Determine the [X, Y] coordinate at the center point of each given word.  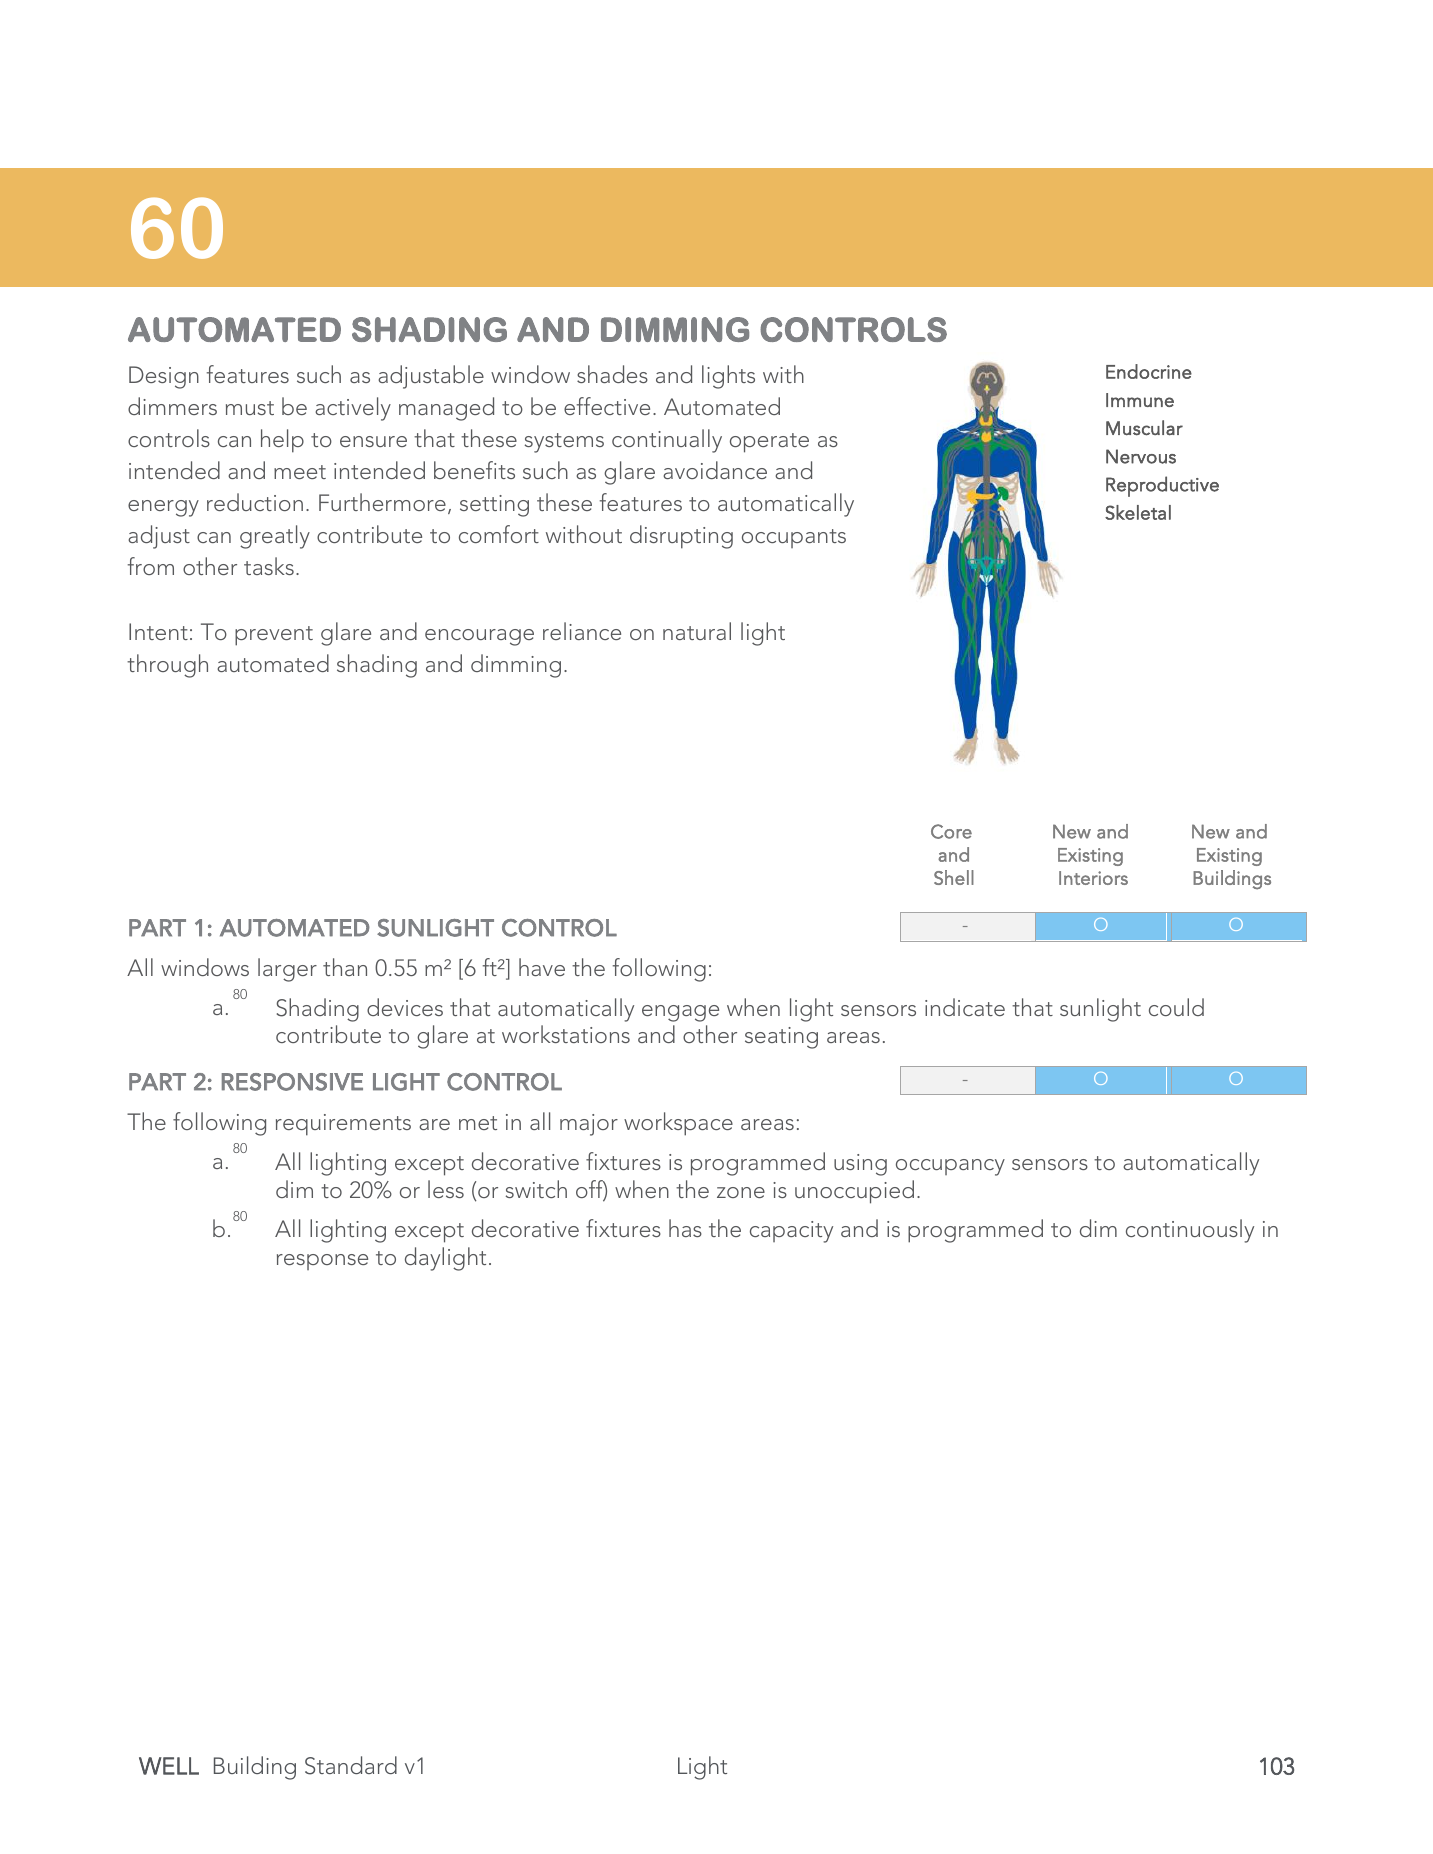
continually [667, 441]
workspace [678, 1124]
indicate [965, 1007]
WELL [169, 1766]
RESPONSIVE [292, 1082]
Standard [351, 1765]
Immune [1140, 400]
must [250, 408]
